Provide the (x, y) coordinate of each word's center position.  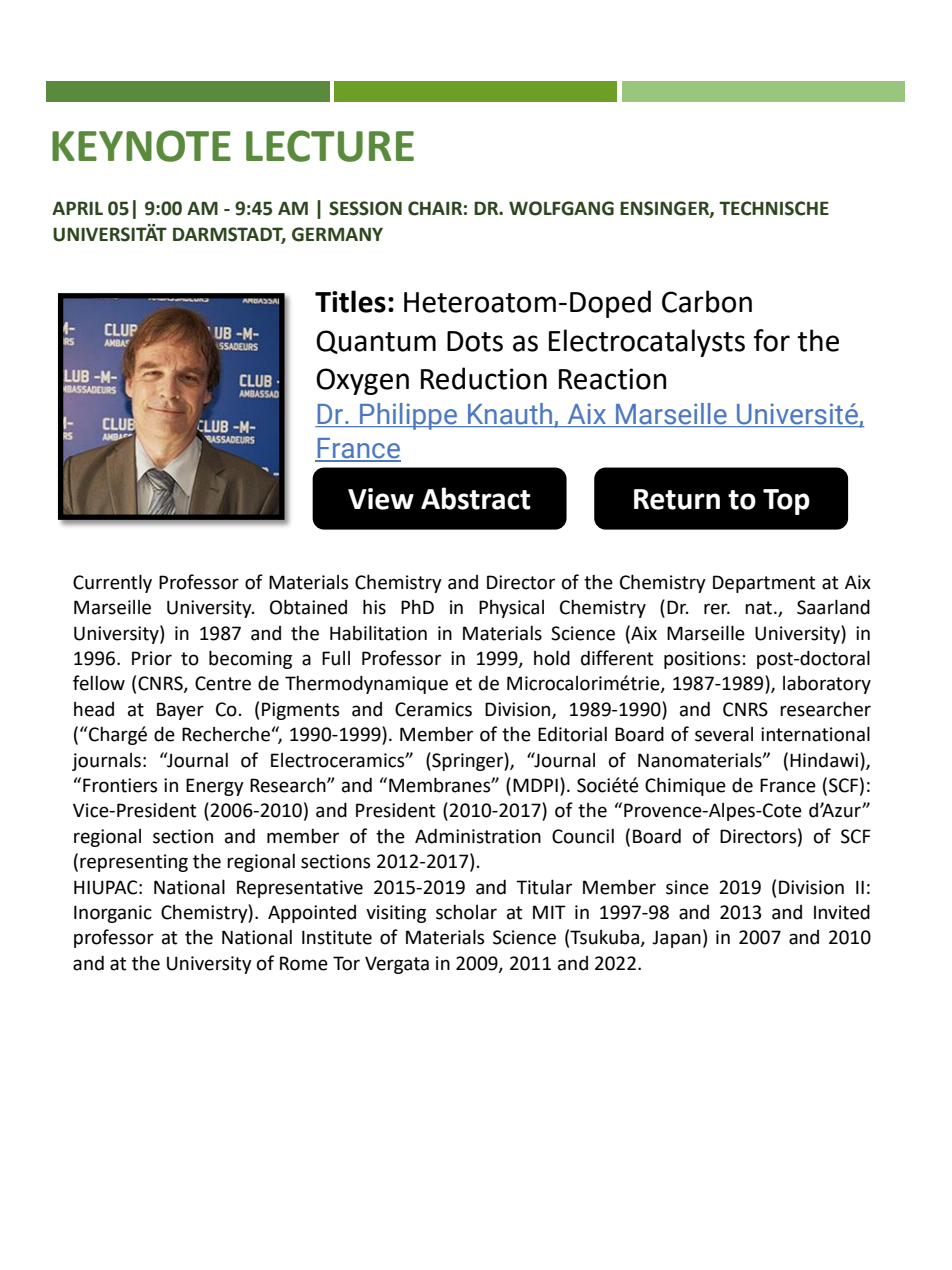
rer (717, 609)
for (772, 340)
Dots (475, 341)
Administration (478, 836)
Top (786, 502)
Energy (215, 787)
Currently (112, 583)
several (724, 734)
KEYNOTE (141, 146)
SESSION (365, 208)
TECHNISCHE (774, 208)
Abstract (476, 498)
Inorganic (113, 914)
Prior (152, 658)
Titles (350, 301)
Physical (511, 609)
